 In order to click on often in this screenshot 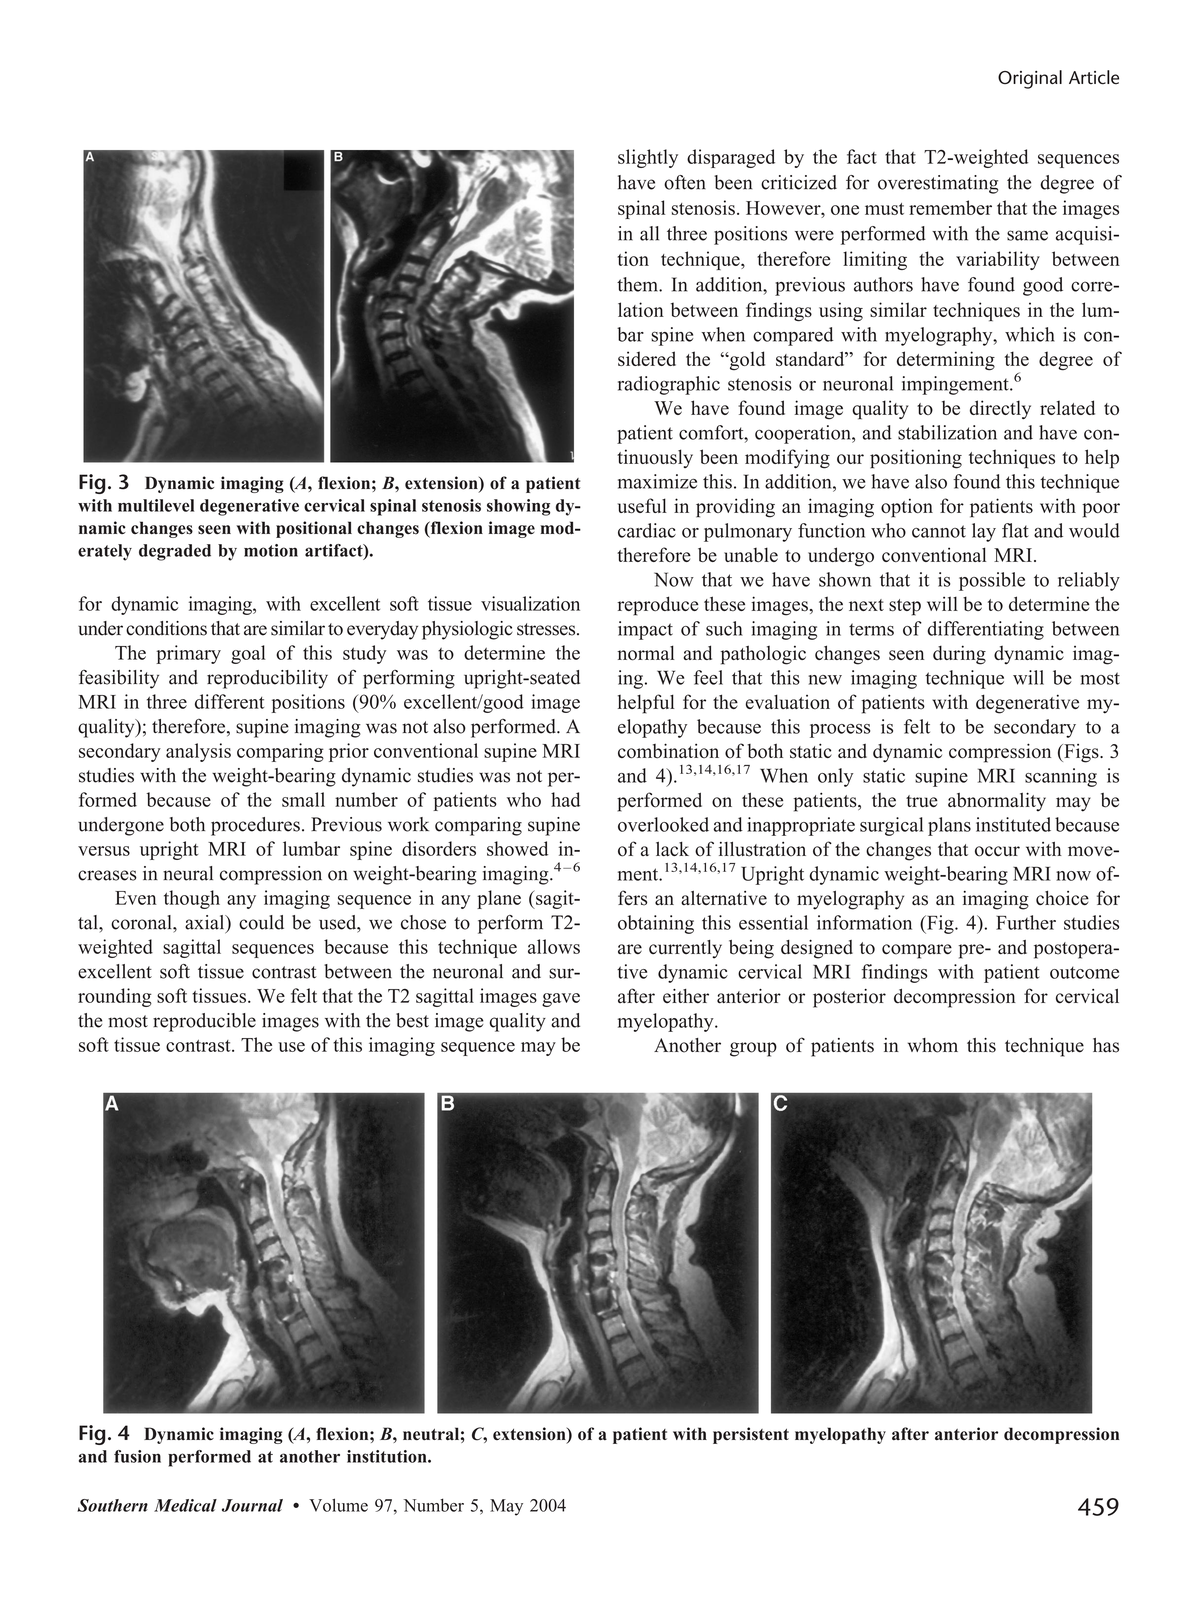, I will do `click(685, 182)`.
